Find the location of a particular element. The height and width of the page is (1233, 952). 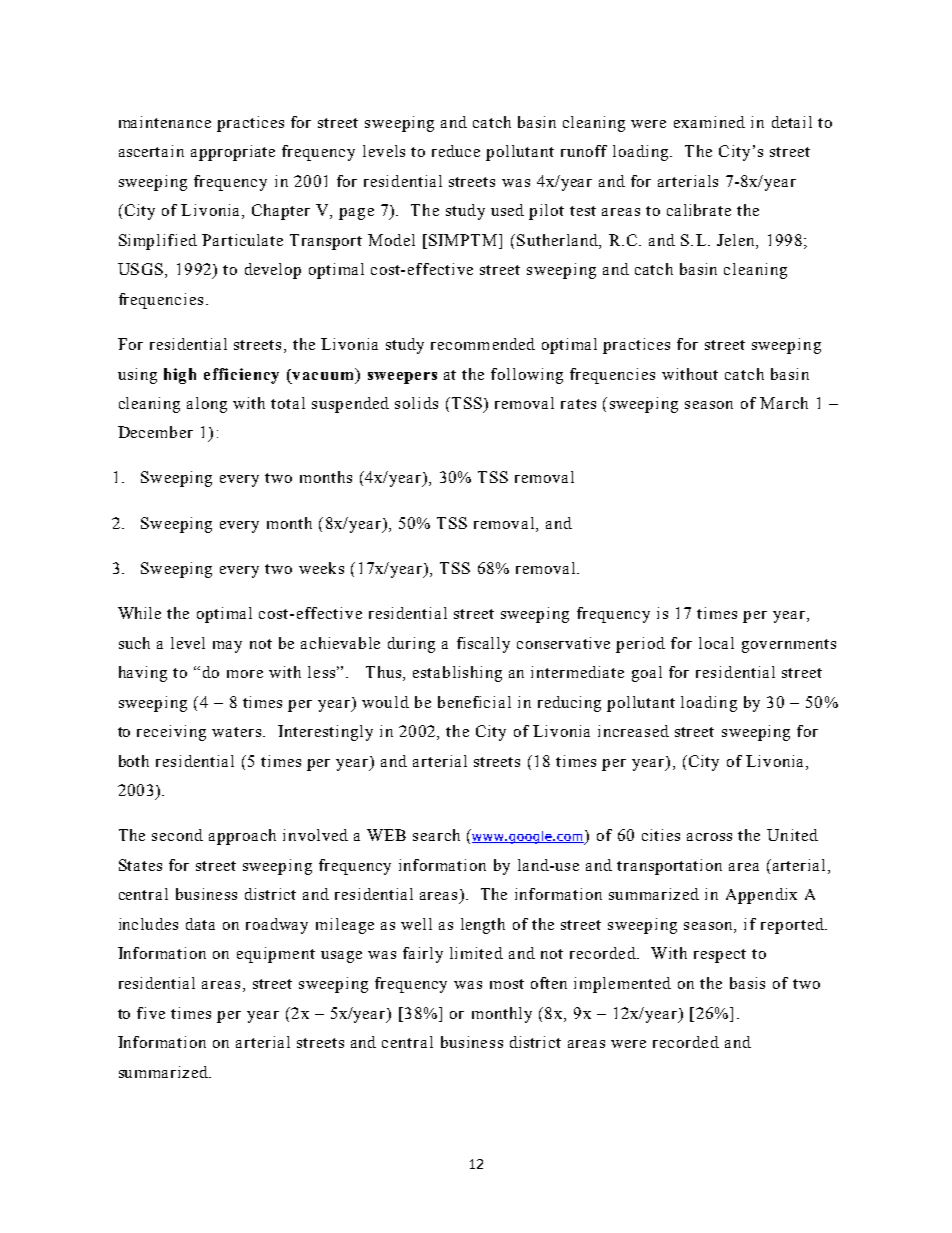

reduce is located at coordinates (456, 151).
